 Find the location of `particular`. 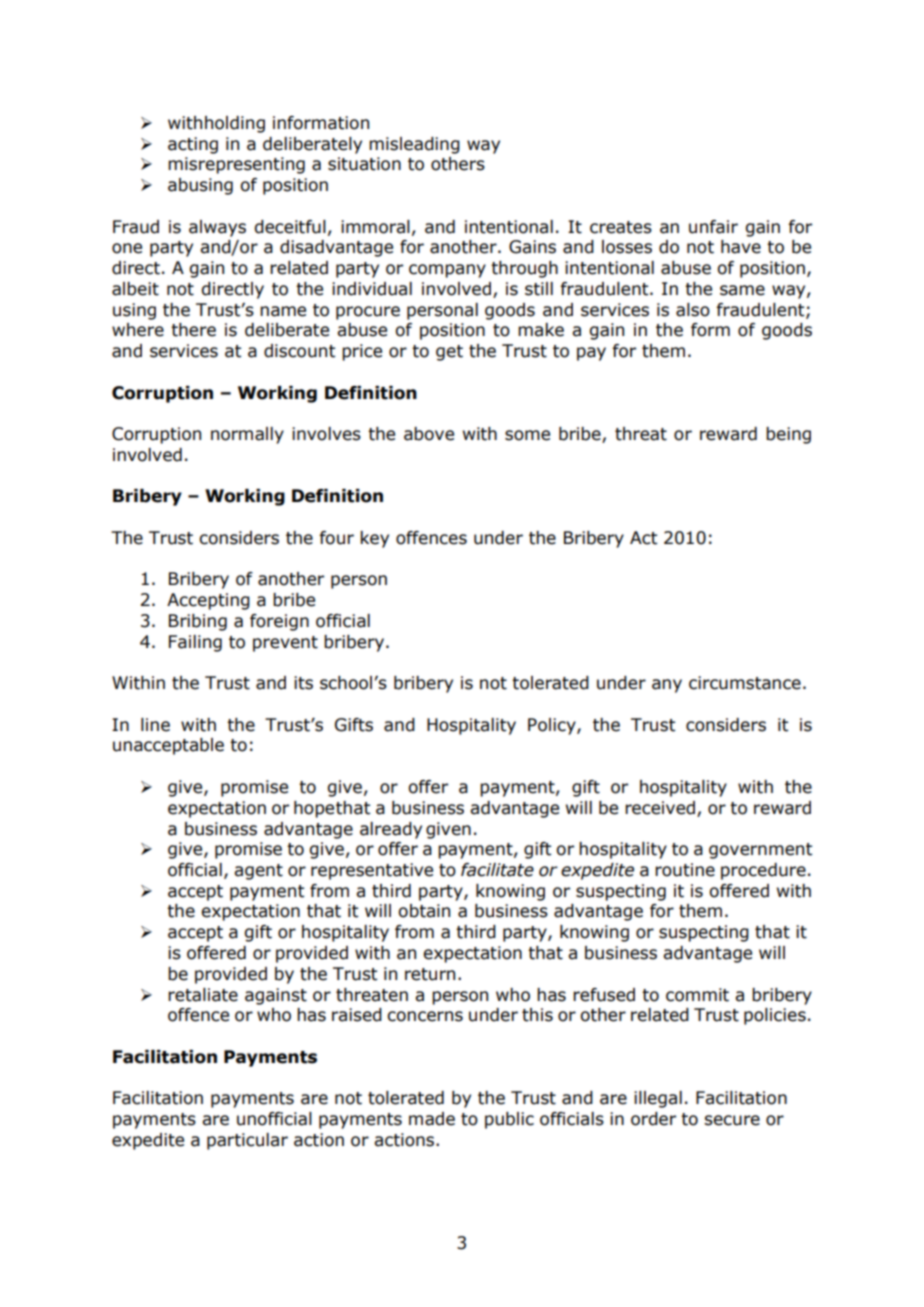

particular is located at coordinates (247, 1141).
